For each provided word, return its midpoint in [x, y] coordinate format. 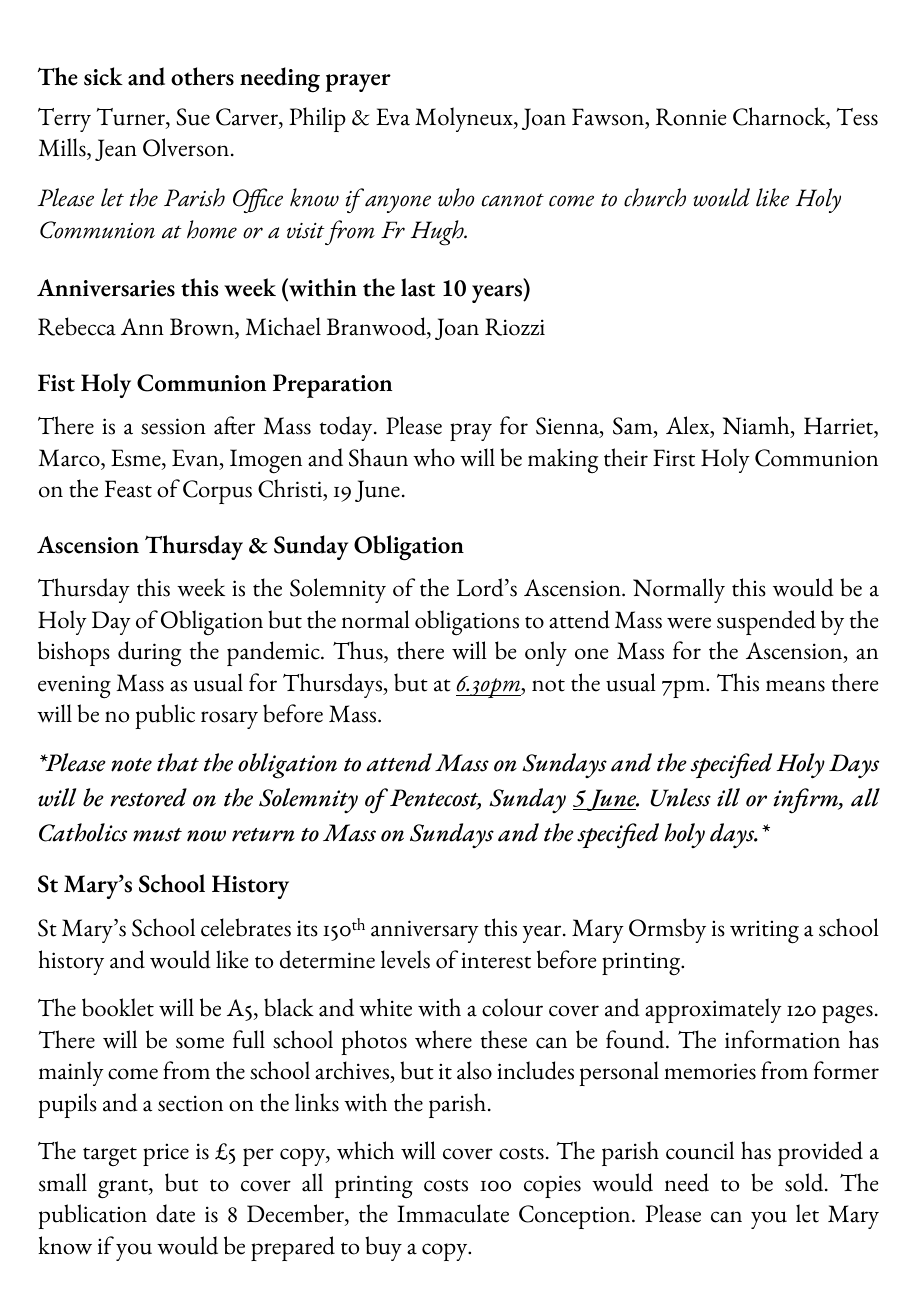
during [150, 654]
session [173, 426]
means [795, 686]
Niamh [757, 426]
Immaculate [453, 1213]
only [546, 653]
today [347, 428]
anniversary [425, 931]
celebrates [246, 927]
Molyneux [465, 119]
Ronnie [691, 117]
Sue [193, 117]
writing [764, 932]
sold [805, 1182]
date [175, 1213]
